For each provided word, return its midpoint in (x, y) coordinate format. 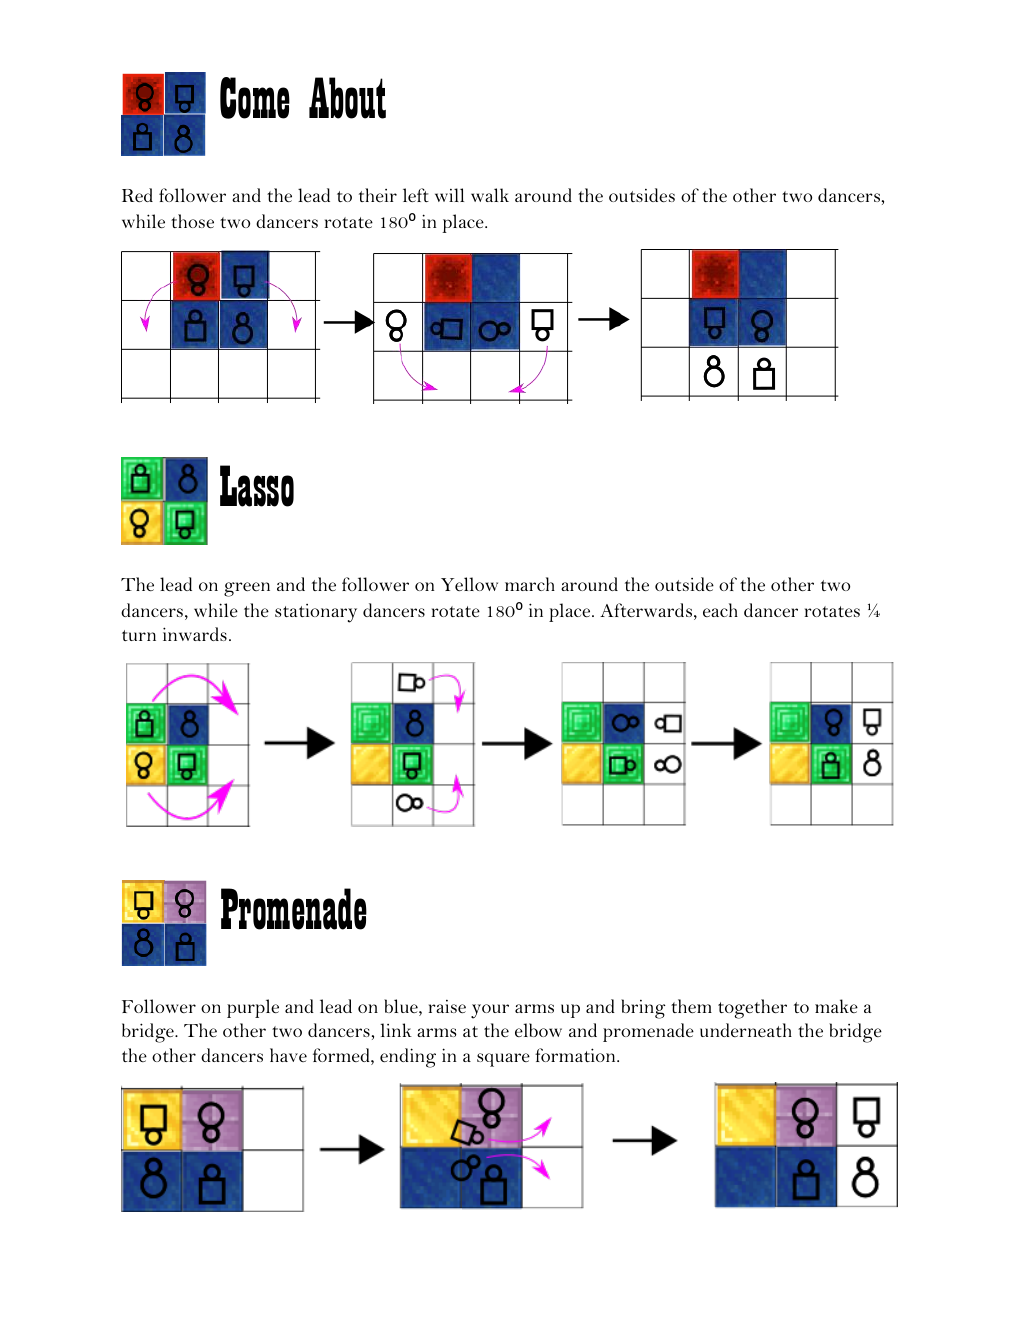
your (490, 1011)
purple (253, 1008)
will (449, 195)
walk (490, 195)
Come (255, 98)
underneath (746, 1030)
